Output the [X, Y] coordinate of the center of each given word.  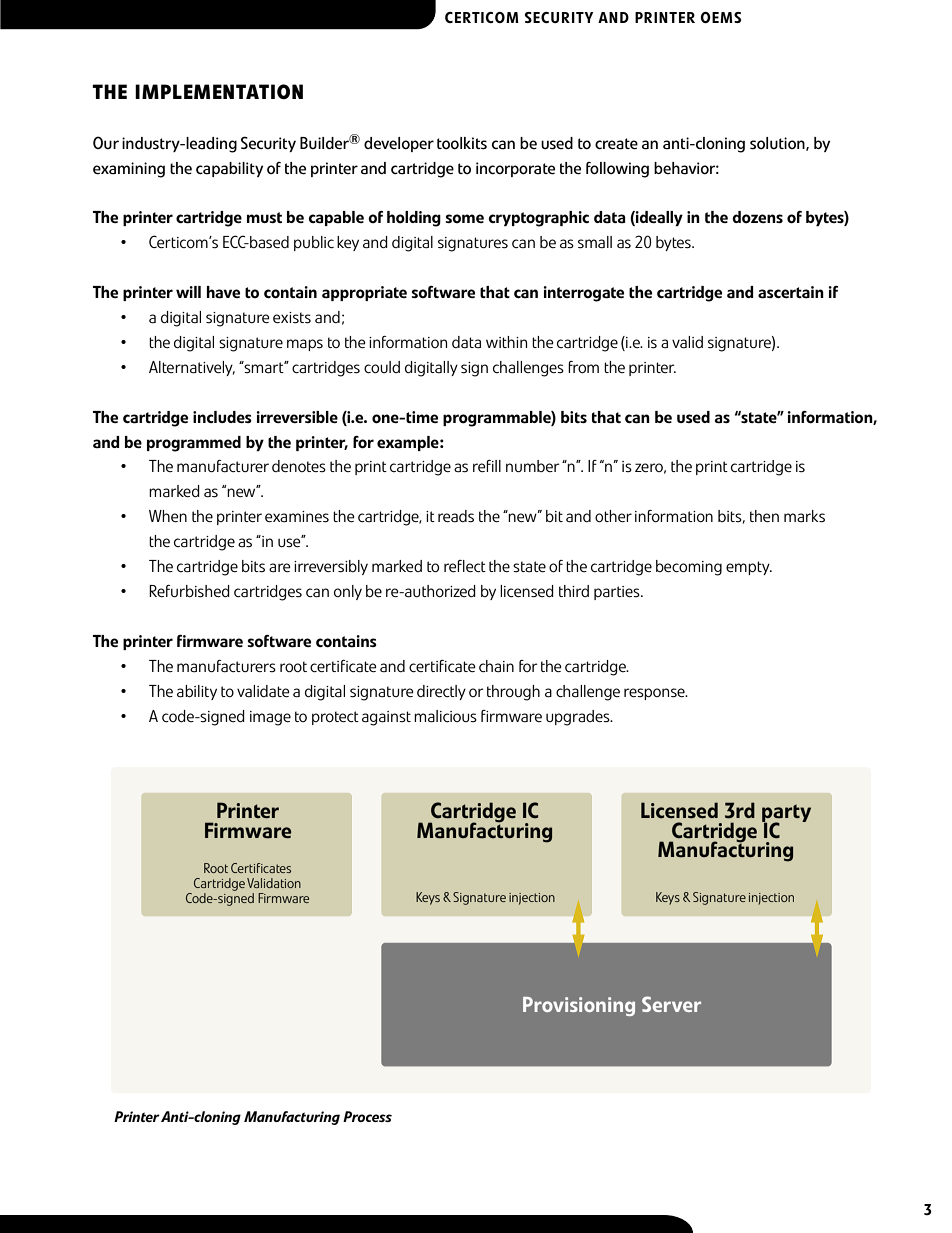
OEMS [720, 17]
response [655, 694]
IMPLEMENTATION [219, 92]
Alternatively [192, 368]
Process [367, 1116]
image [270, 718]
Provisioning [579, 1006]
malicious [445, 716]
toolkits [462, 143]
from [583, 367]
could [382, 367]
